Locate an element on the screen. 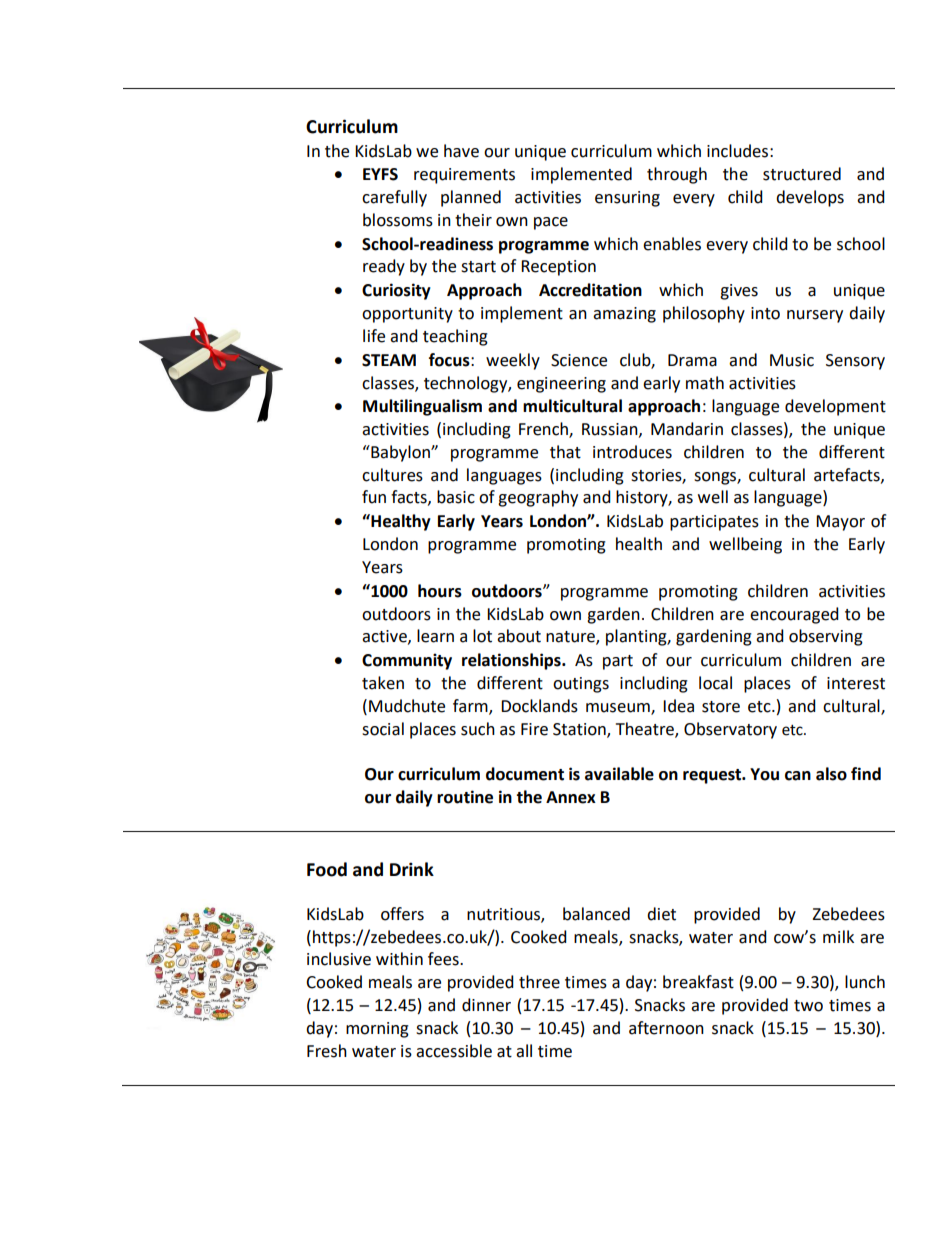 This screenshot has height=1233, width=952. carefully is located at coordinates (394, 198).
